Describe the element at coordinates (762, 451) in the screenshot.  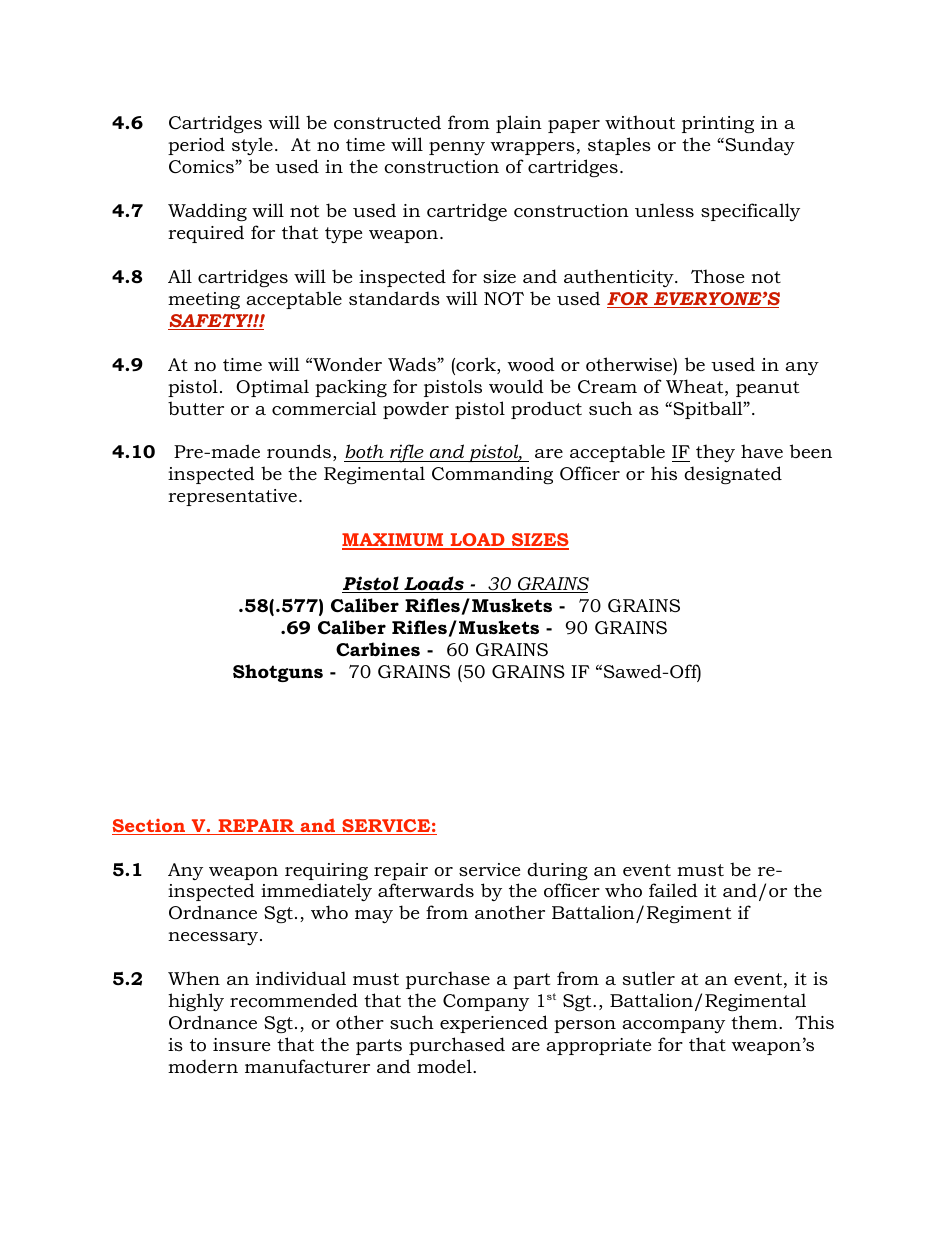
I see `have` at that location.
